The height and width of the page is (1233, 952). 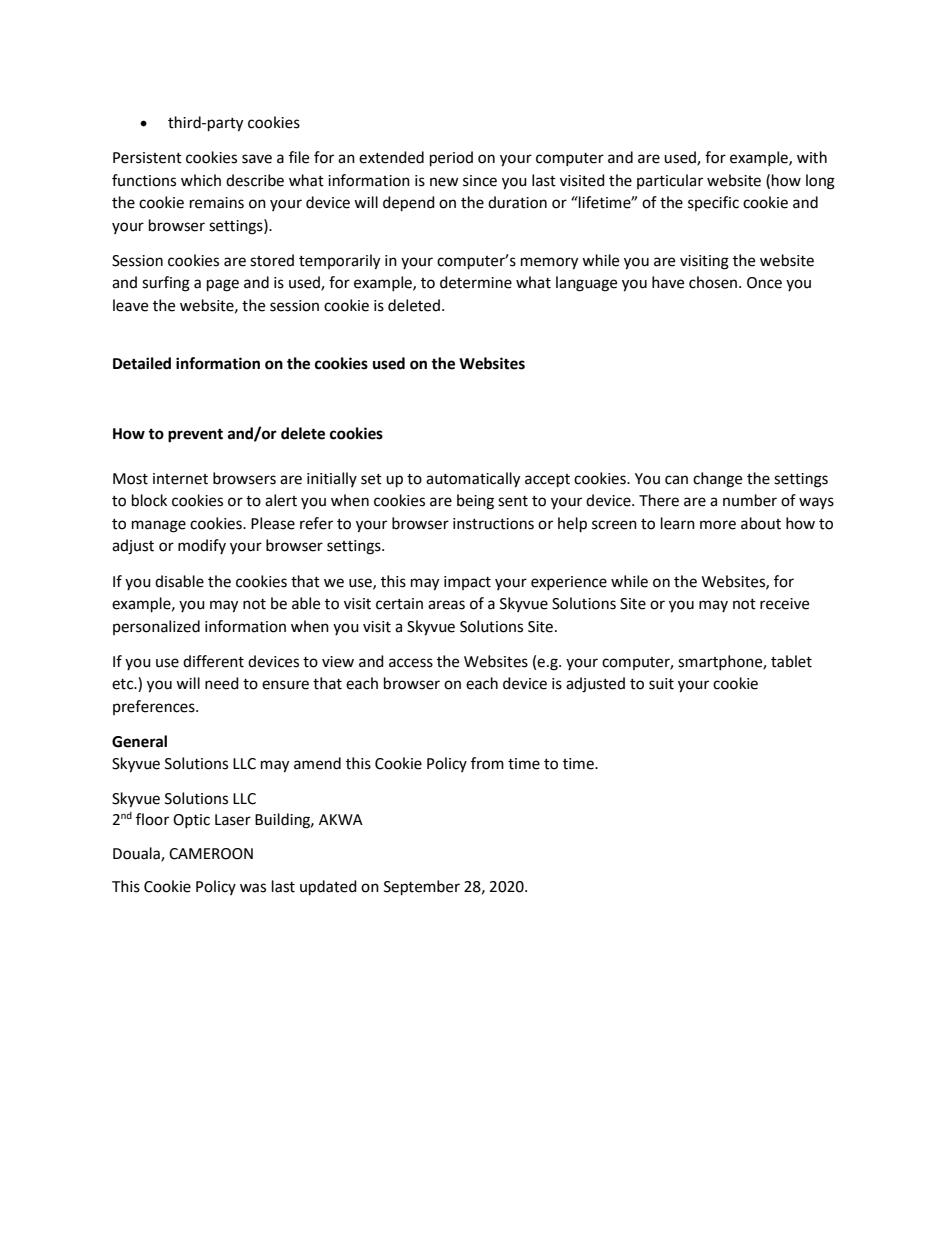 I want to click on CAMEROON, so click(x=211, y=854).
